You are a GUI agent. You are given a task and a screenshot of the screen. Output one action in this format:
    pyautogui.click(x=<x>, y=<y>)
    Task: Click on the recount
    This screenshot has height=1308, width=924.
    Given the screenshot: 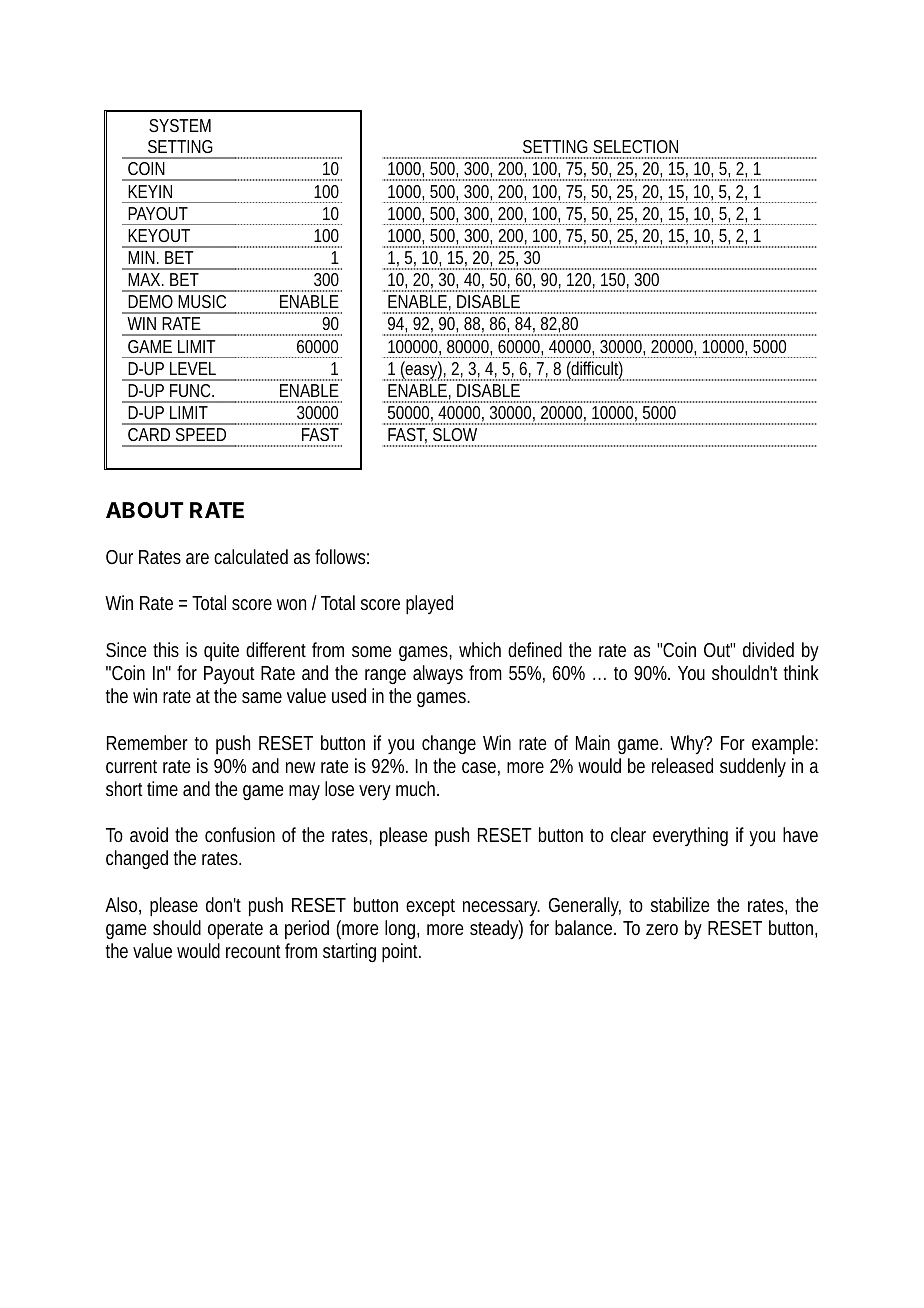 What is the action you would take?
    pyautogui.click(x=253, y=951)
